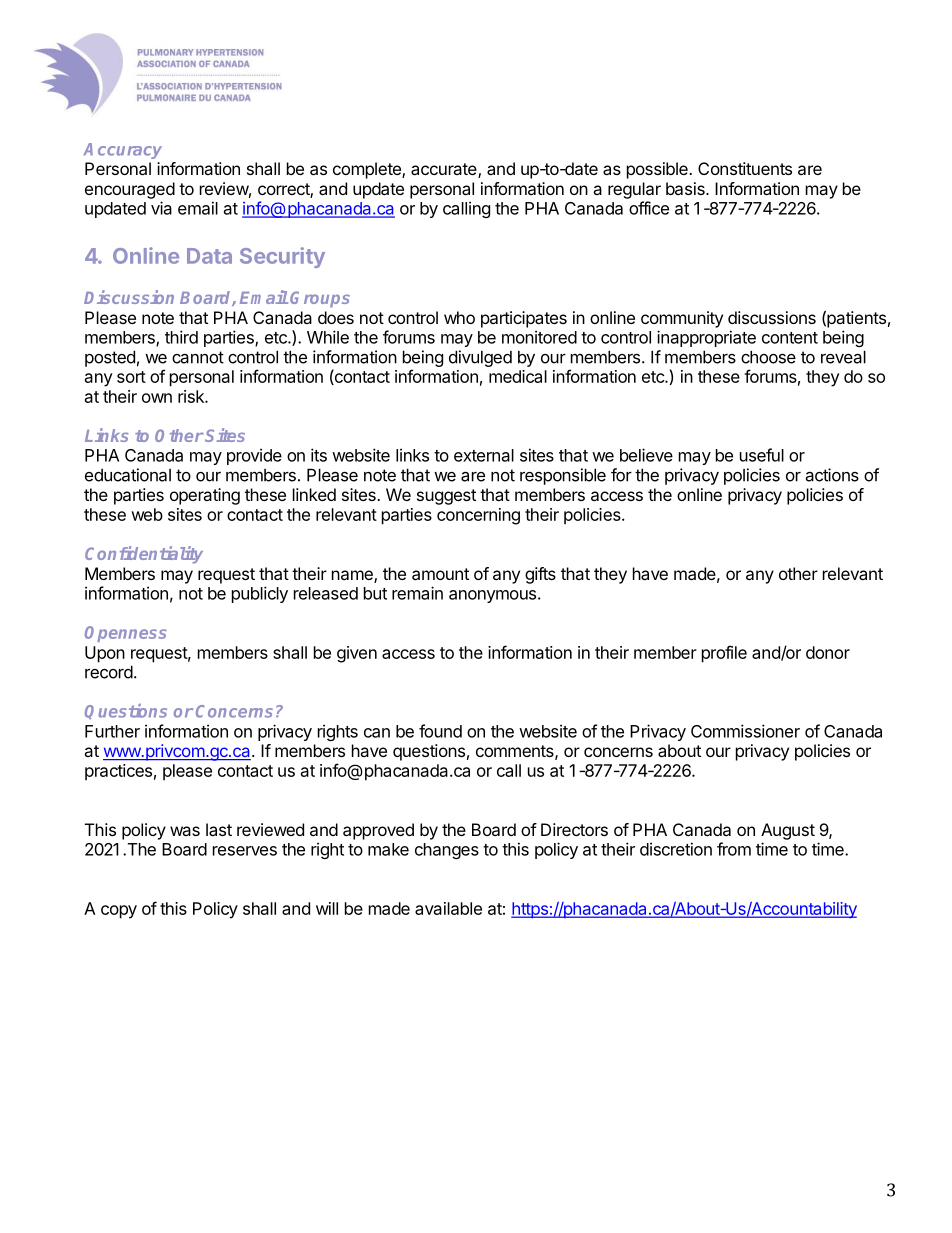  I want to click on Constituents, so click(745, 168).
